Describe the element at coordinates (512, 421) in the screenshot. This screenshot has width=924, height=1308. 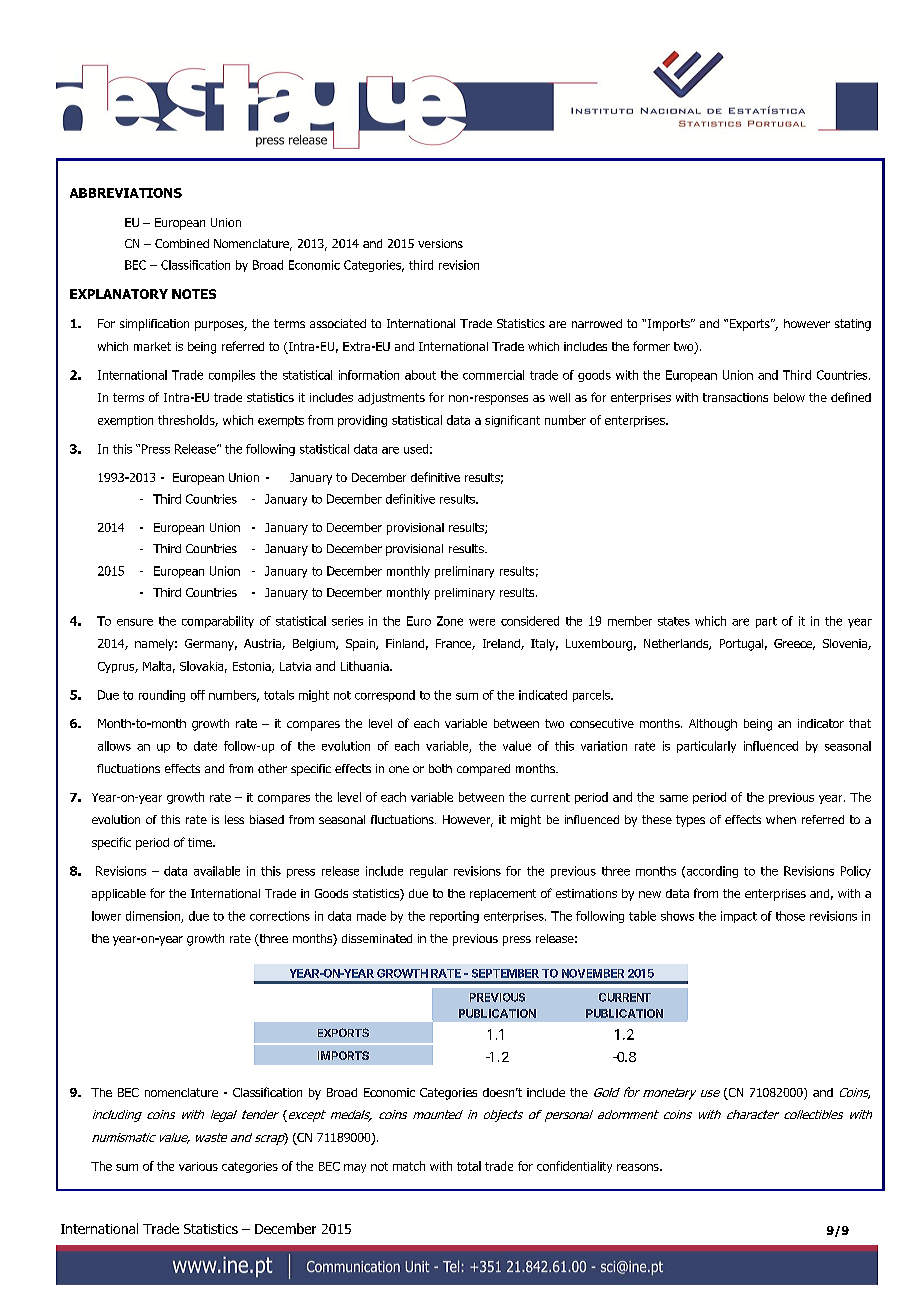
I see `significant` at that location.
